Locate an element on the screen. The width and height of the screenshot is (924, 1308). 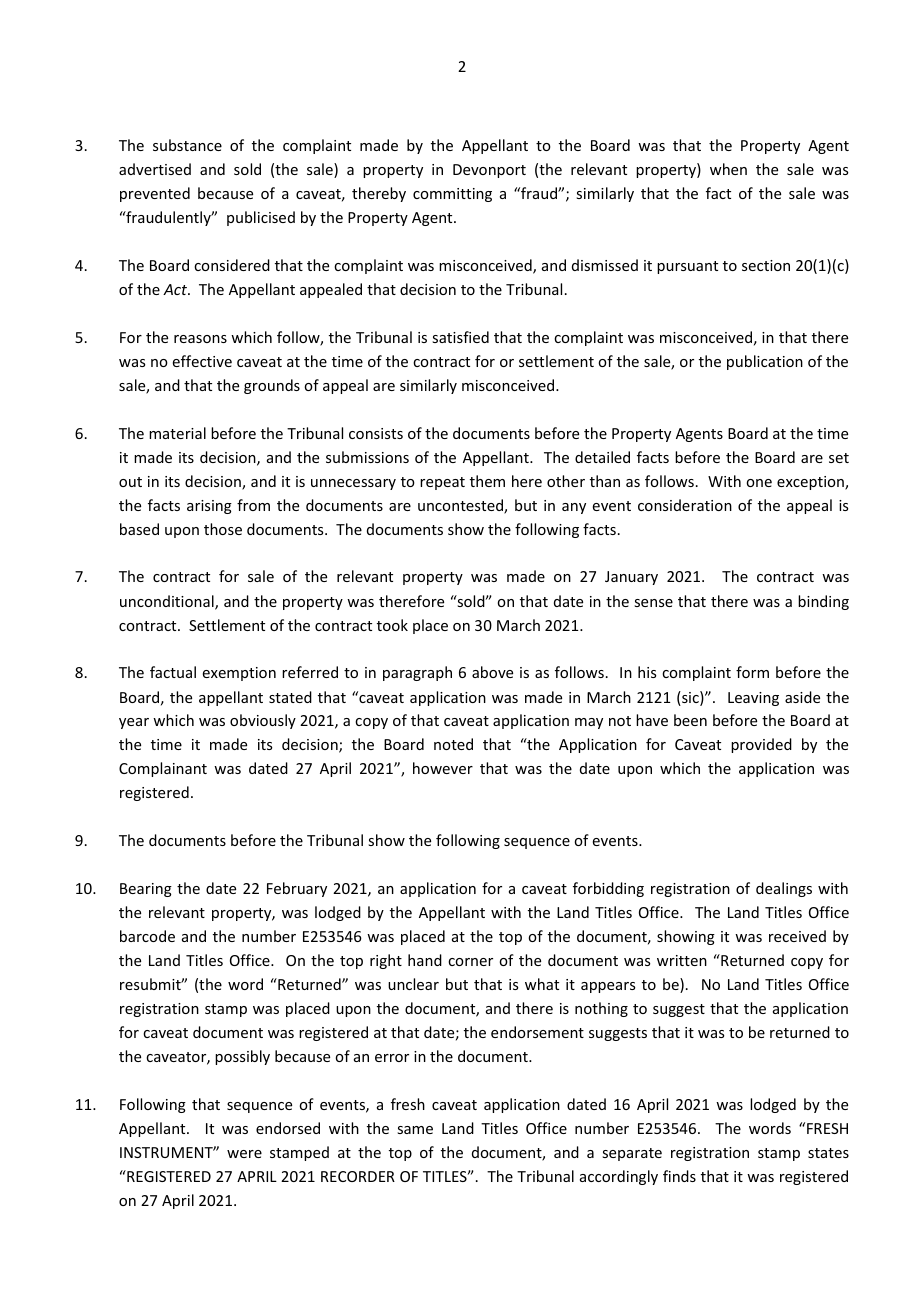
material is located at coordinates (177, 433).
